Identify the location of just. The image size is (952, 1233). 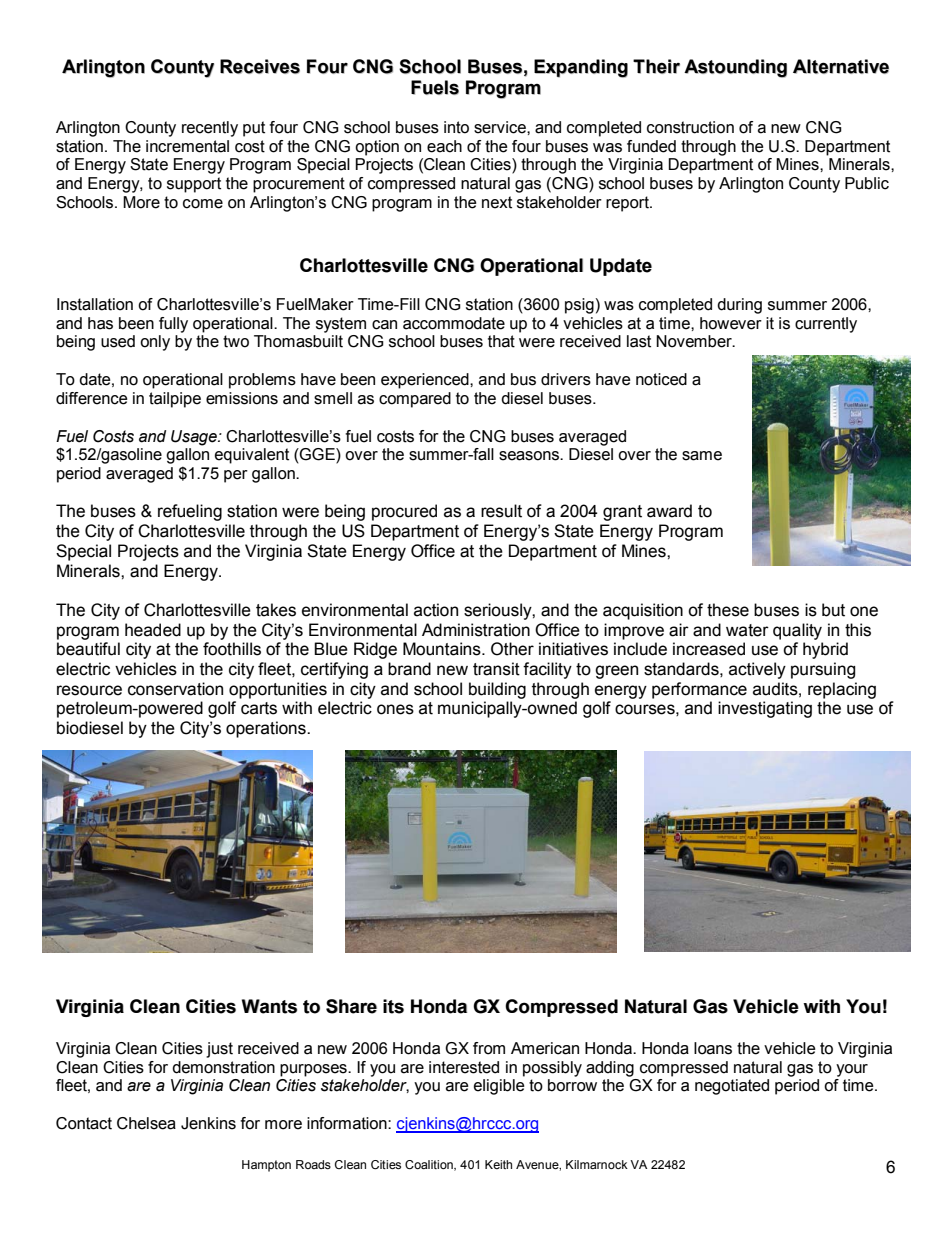
(219, 1050).
